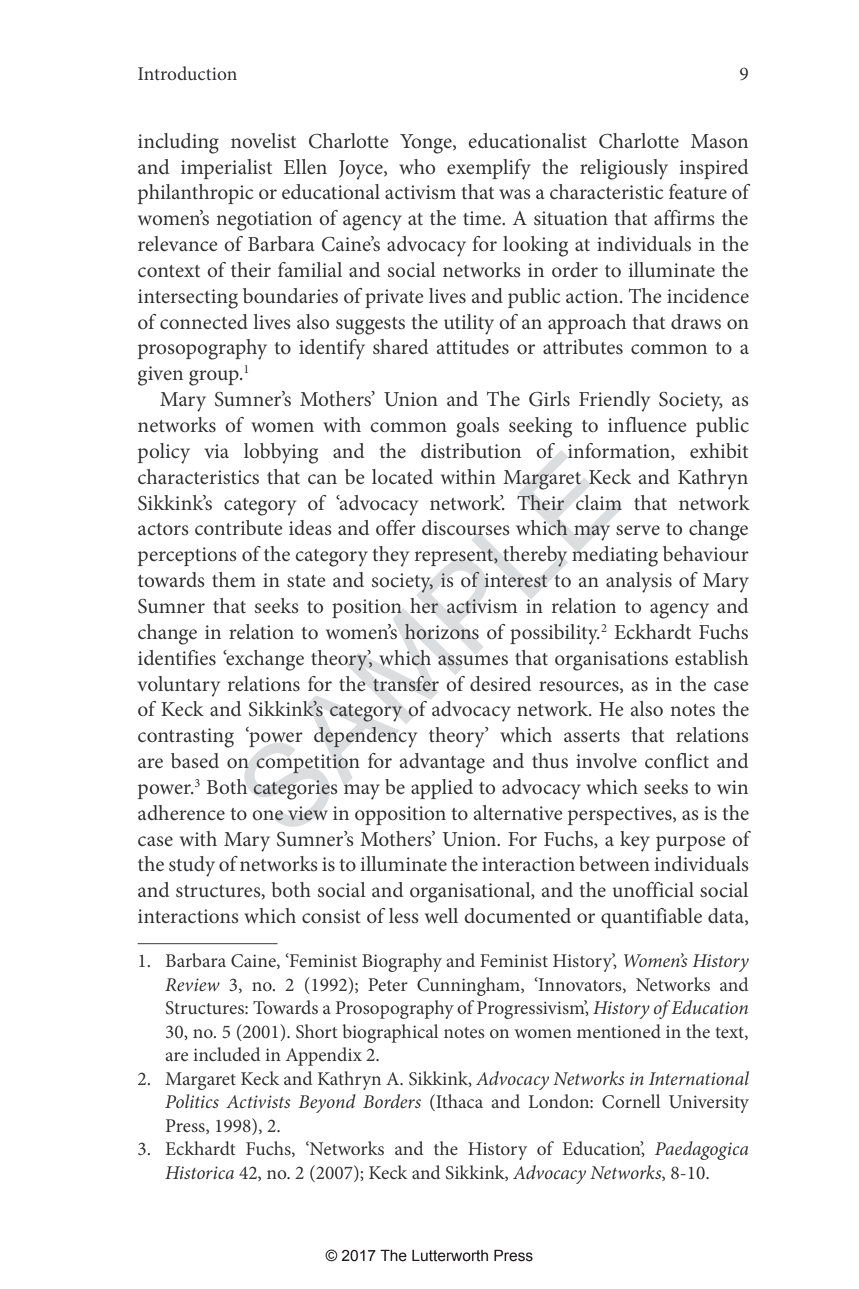 Image resolution: width=859 pixels, height=1289 pixels. Describe the element at coordinates (234, 579) in the page. I see `them` at that location.
